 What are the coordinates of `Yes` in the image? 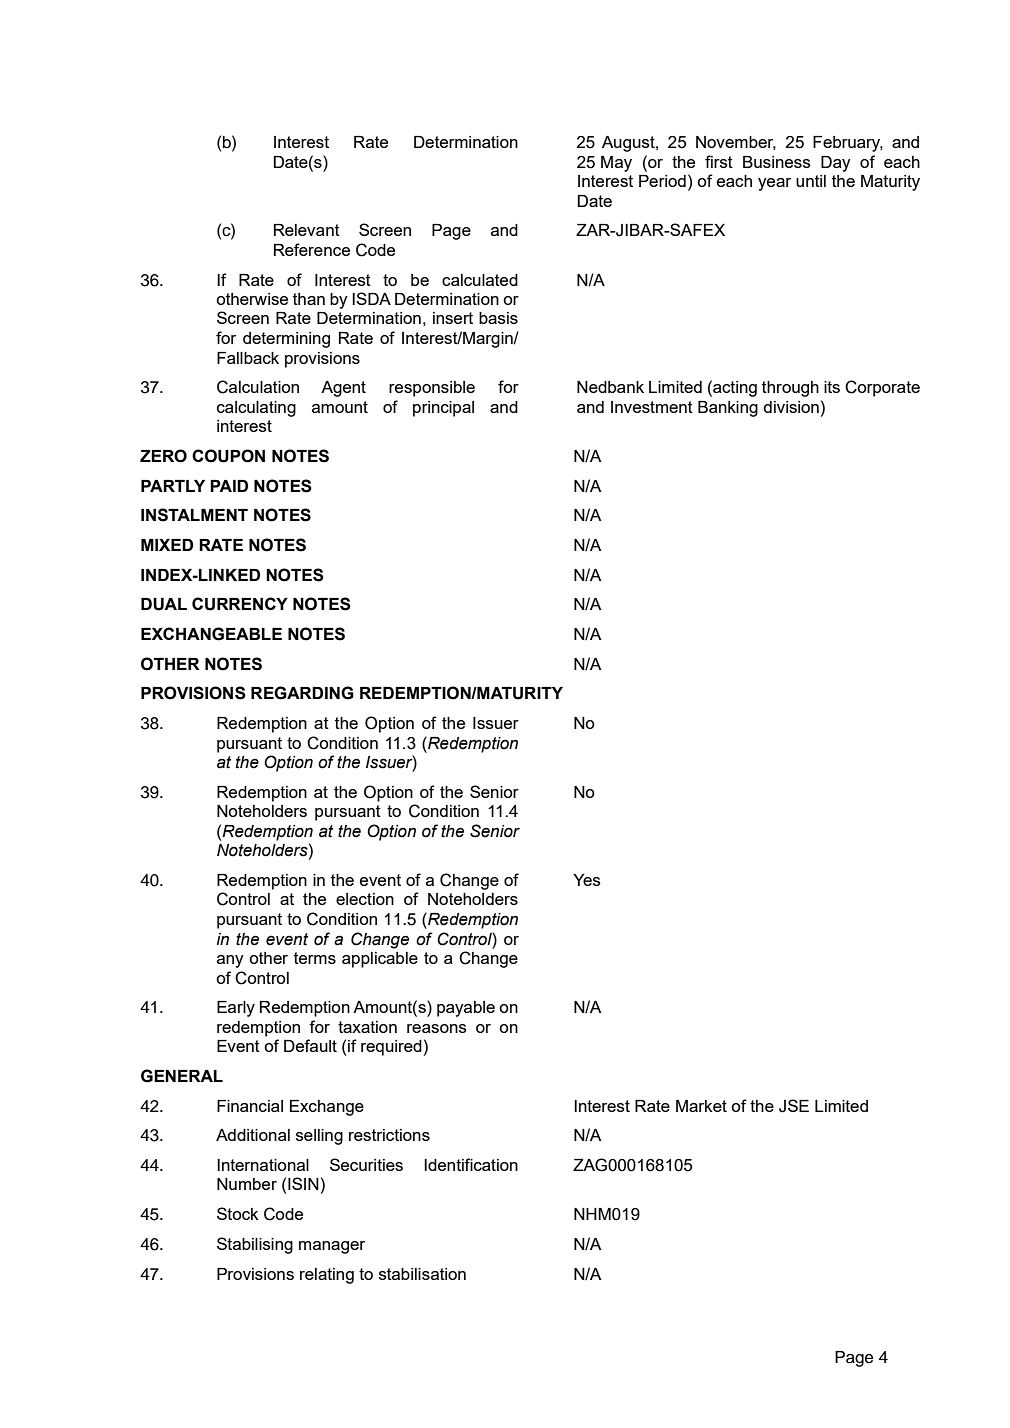 It's located at (587, 880).
